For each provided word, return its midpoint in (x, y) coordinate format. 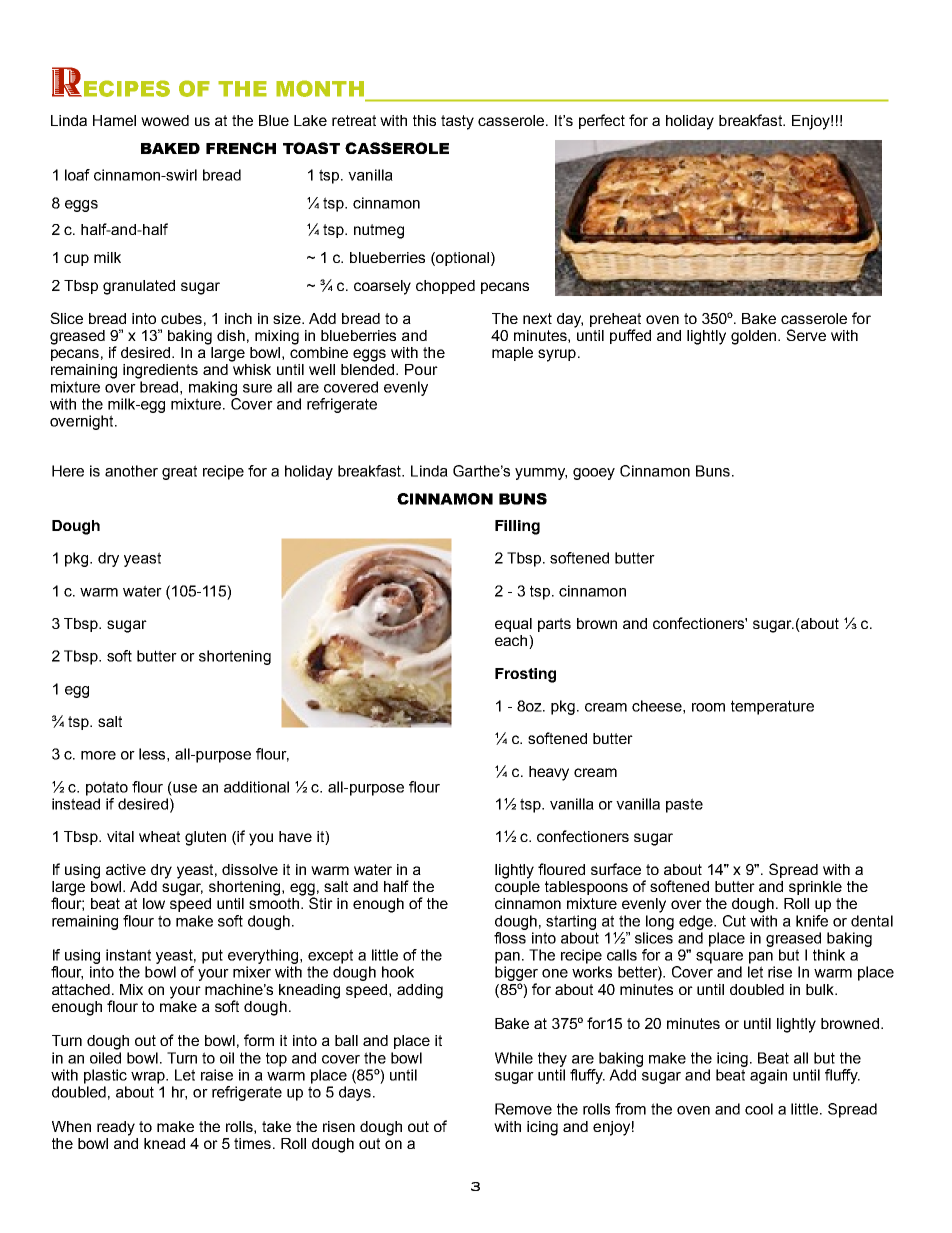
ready (116, 1128)
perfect (602, 121)
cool (759, 1109)
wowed (165, 120)
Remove (523, 1109)
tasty (457, 122)
